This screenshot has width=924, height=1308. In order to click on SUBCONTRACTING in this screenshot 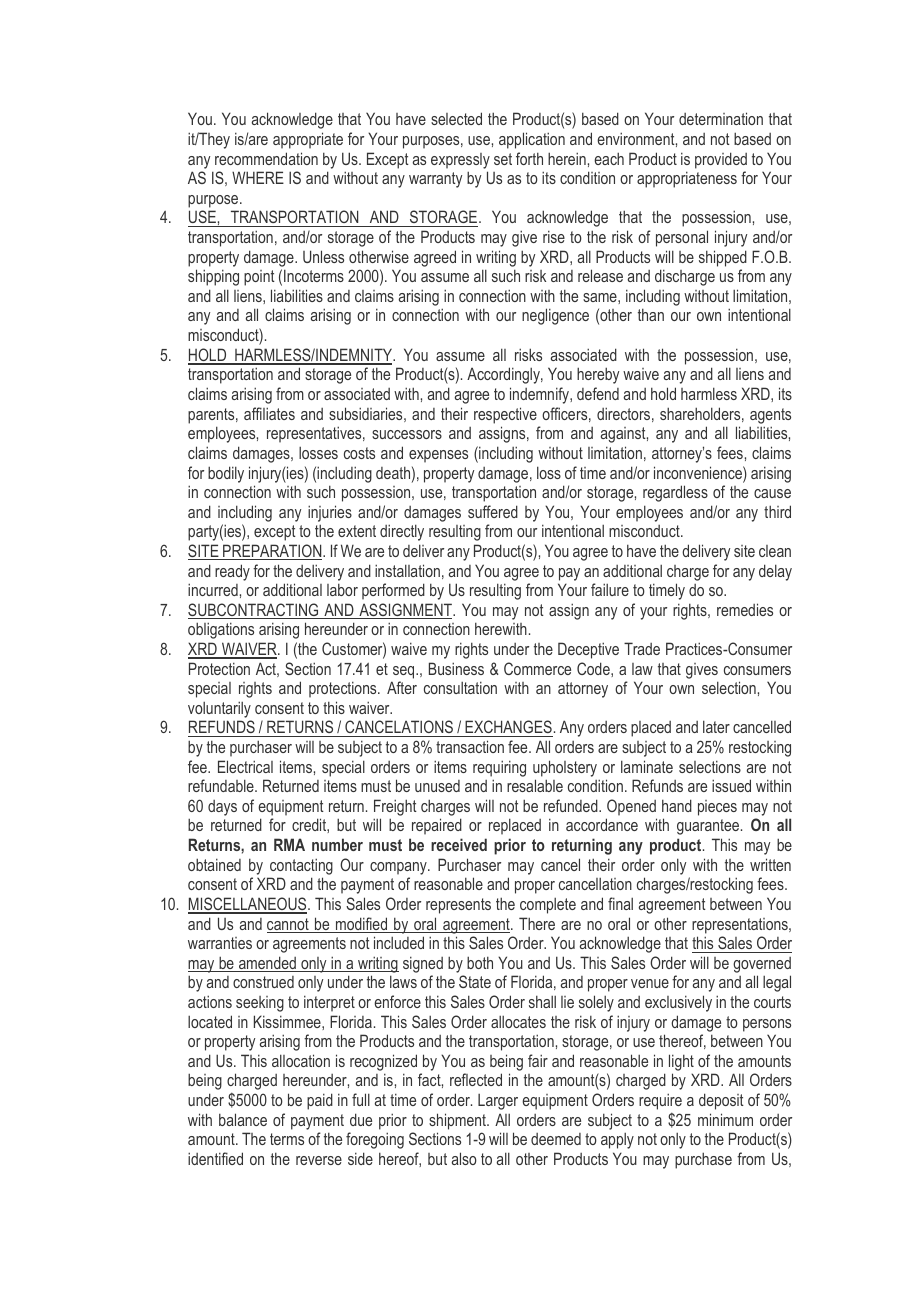, I will do `click(254, 611)`.
